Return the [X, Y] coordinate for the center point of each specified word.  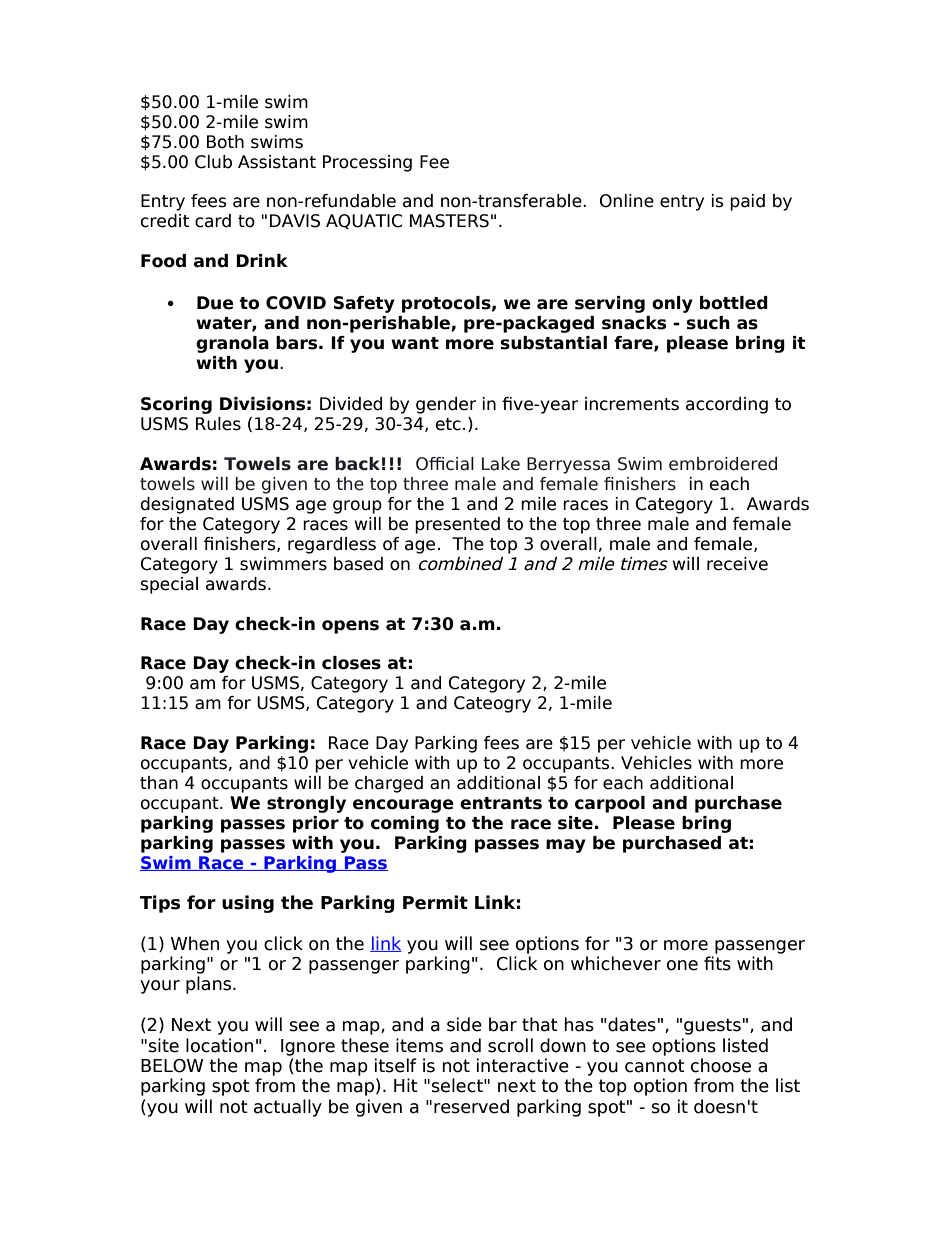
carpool [610, 804]
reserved [471, 1106]
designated [187, 505]
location [219, 1045]
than [159, 783]
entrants [501, 803]
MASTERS [449, 221]
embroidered [723, 464]
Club [213, 162]
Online [627, 201]
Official [445, 464]
